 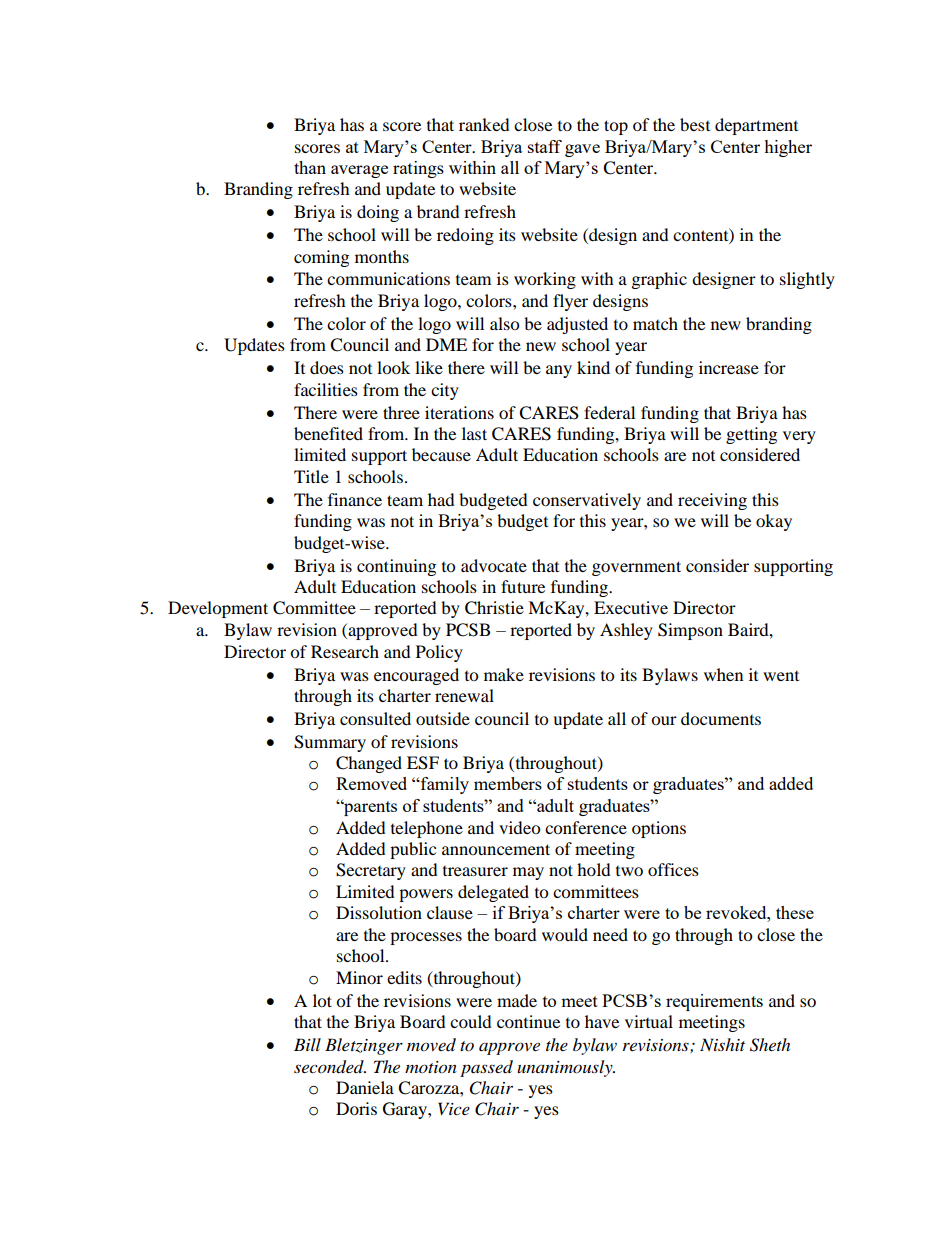 What do you see at coordinates (486, 1068) in the document?
I see `passed` at bounding box center [486, 1068].
